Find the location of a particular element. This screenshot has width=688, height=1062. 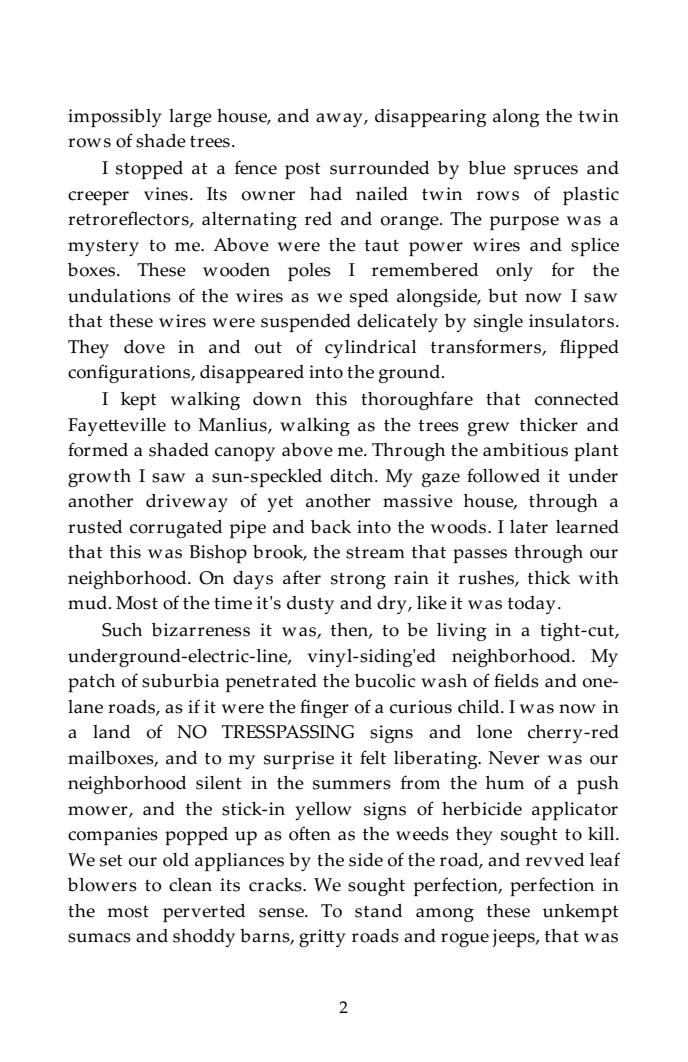

but is located at coordinates (503, 296).
